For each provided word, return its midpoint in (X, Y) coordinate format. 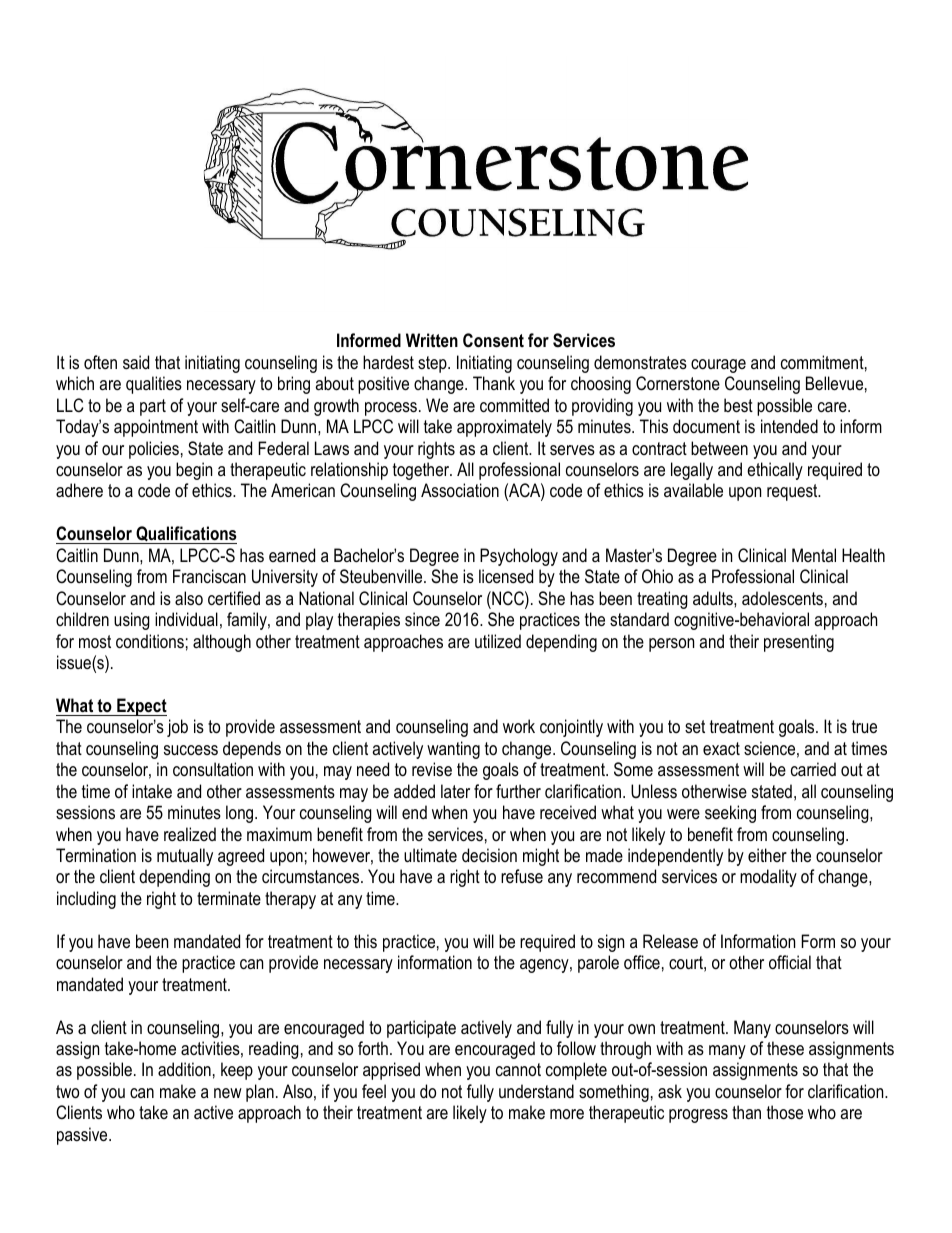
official (790, 962)
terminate (229, 898)
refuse (522, 876)
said (136, 362)
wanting (453, 750)
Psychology (519, 557)
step (433, 364)
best (738, 405)
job (177, 728)
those (785, 1112)
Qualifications (185, 535)
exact (721, 748)
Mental (814, 555)
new (228, 1093)
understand (536, 1091)
